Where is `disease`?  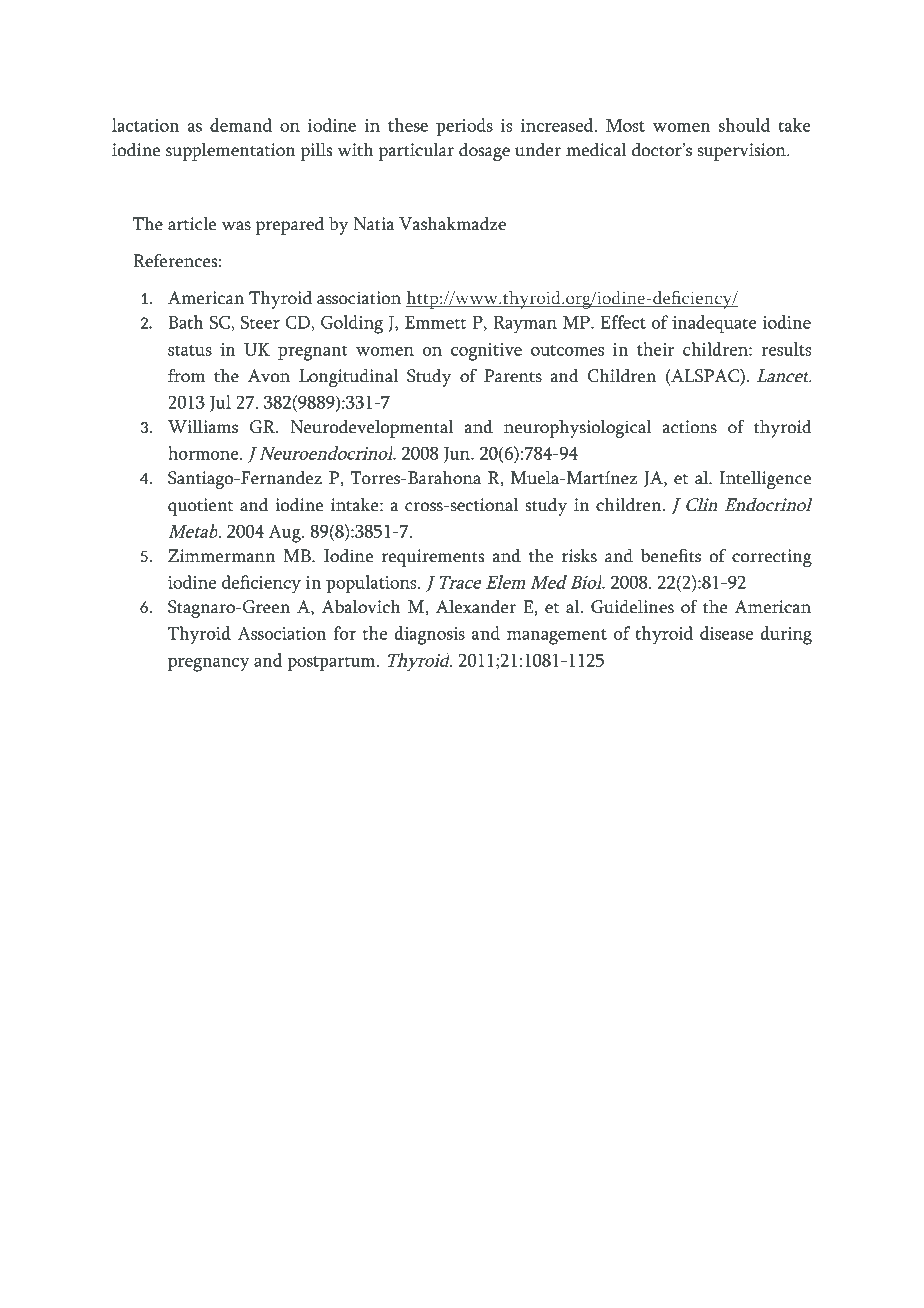 disease is located at coordinates (726, 633).
